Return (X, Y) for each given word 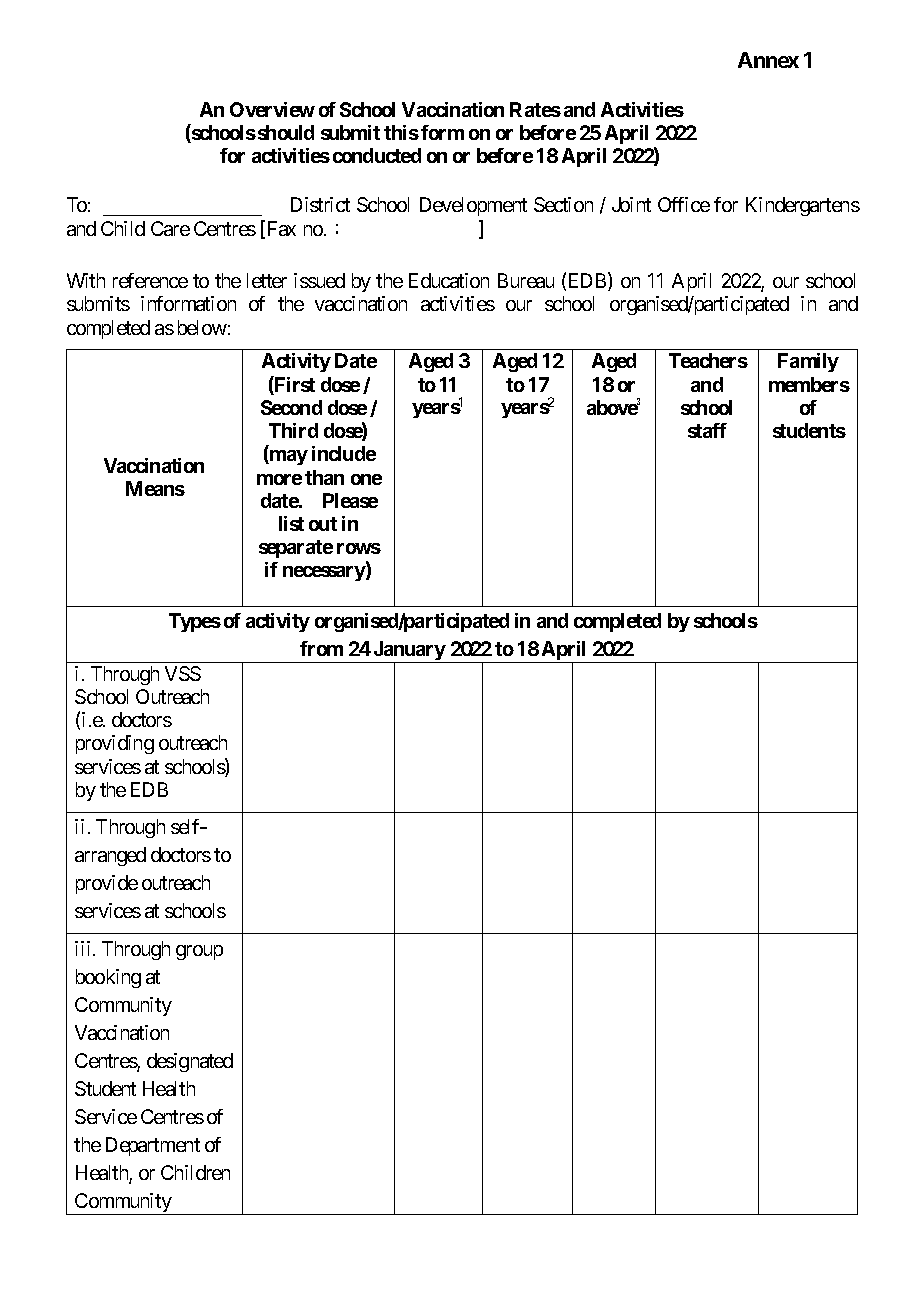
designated (190, 1062)
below (202, 327)
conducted (377, 155)
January (409, 652)
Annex (768, 60)
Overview (272, 109)
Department (153, 1146)
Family (808, 362)
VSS (183, 673)
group (199, 952)
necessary (325, 573)
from (321, 648)
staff (707, 430)
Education (449, 280)
